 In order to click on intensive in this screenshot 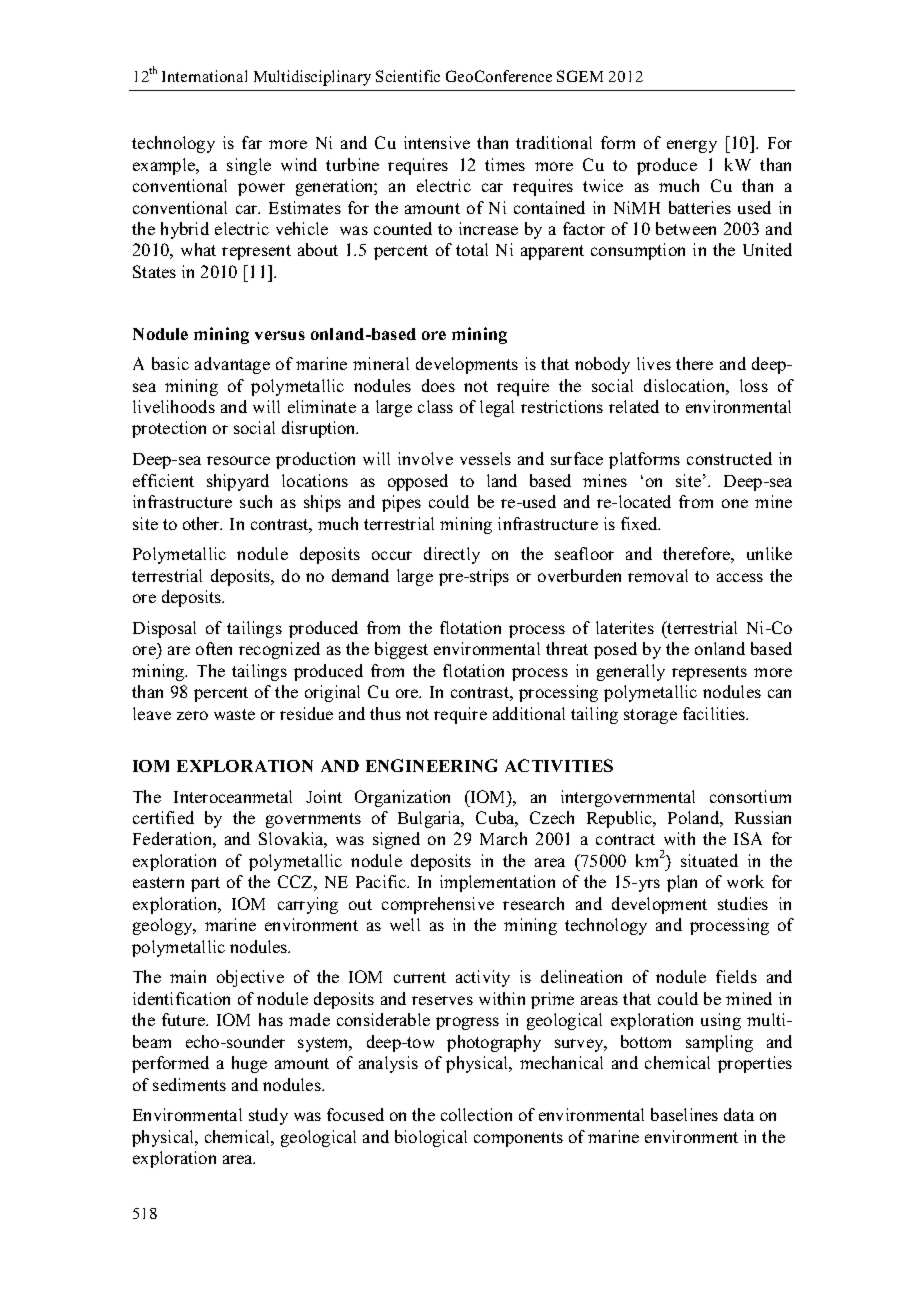, I will do `click(437, 142)`.
